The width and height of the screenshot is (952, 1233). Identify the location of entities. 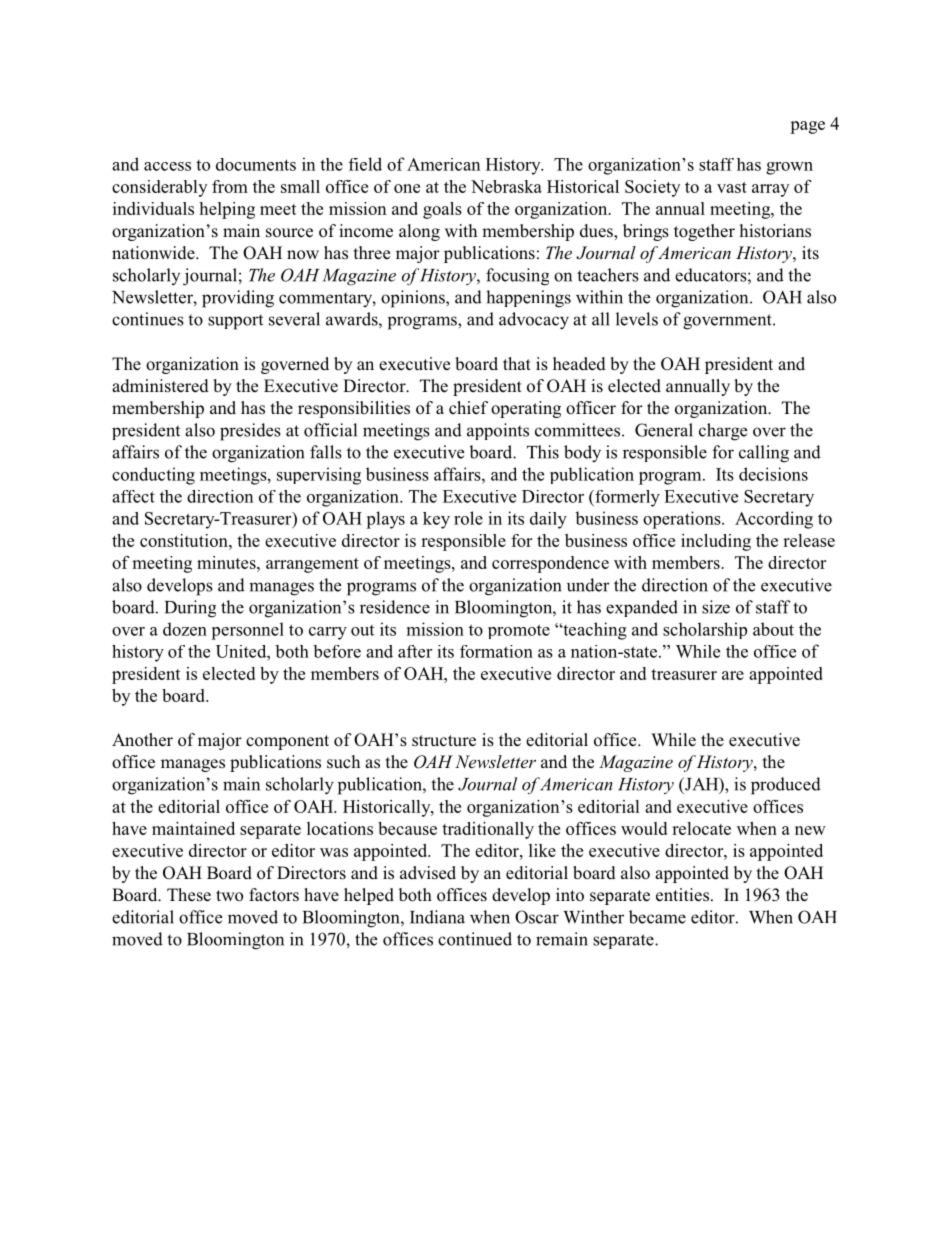
(684, 895).
